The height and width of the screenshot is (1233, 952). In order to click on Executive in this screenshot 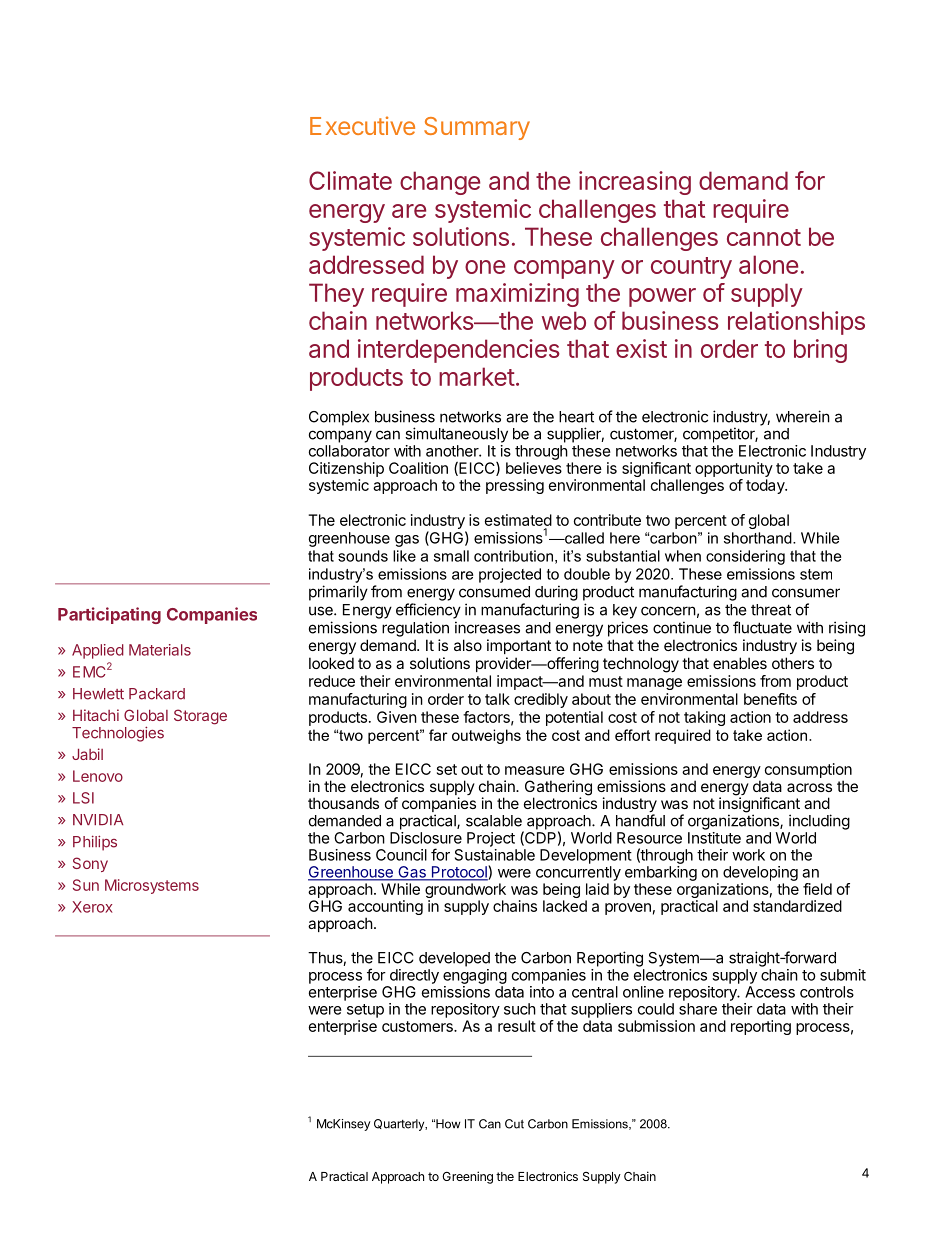, I will do `click(362, 125)`.
